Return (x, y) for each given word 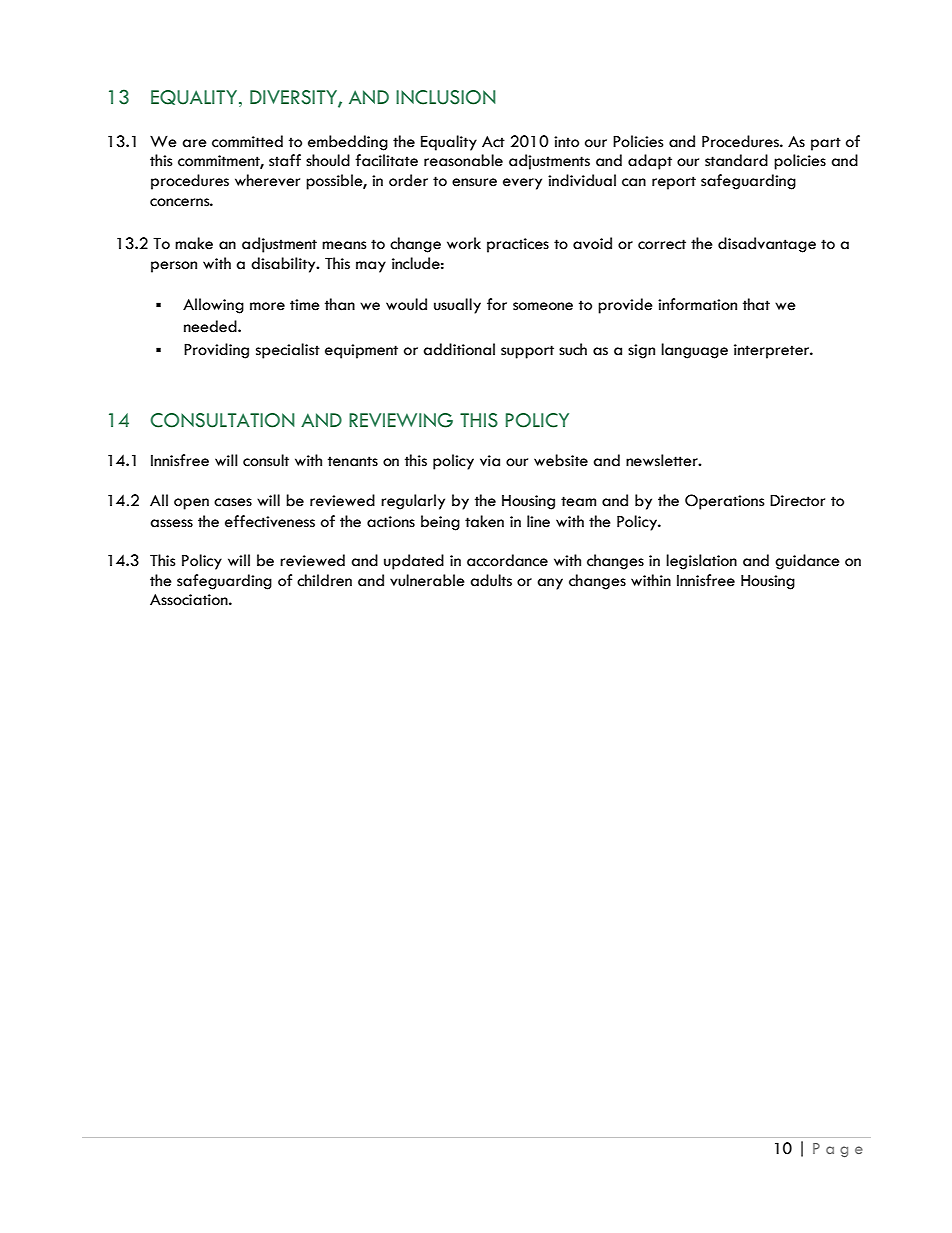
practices (518, 245)
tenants (353, 461)
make (194, 243)
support (527, 352)
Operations (724, 502)
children (324, 580)
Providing (216, 351)
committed (247, 141)
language (694, 351)
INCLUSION (446, 97)
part (826, 144)
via (490, 461)
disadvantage (767, 245)
